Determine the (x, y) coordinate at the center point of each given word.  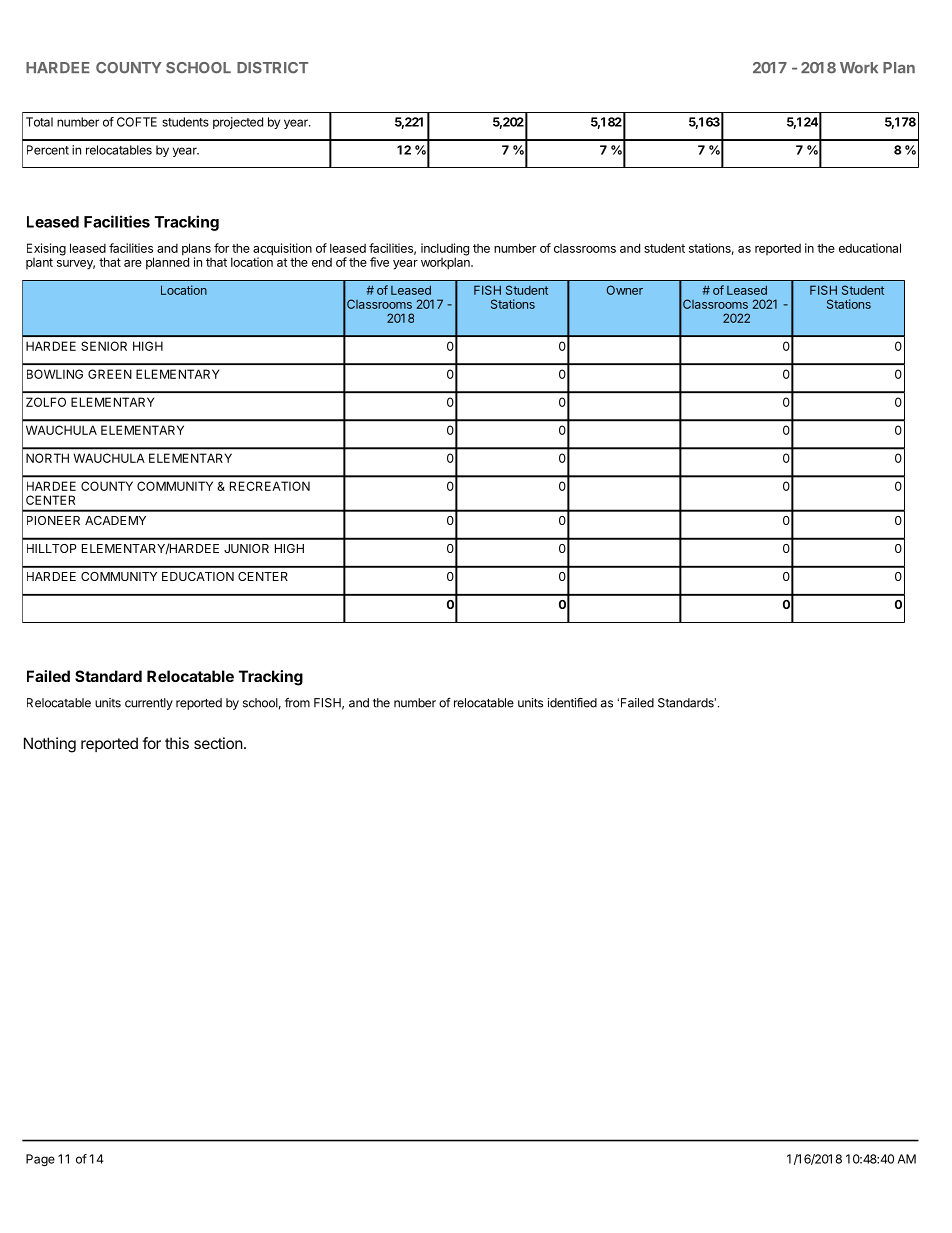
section (218, 743)
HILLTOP (52, 548)
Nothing (50, 745)
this (177, 743)
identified (572, 703)
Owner (625, 290)
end (322, 262)
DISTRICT (272, 68)
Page (40, 1160)
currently (149, 704)
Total (39, 122)
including (445, 250)
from (297, 703)
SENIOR (104, 346)
